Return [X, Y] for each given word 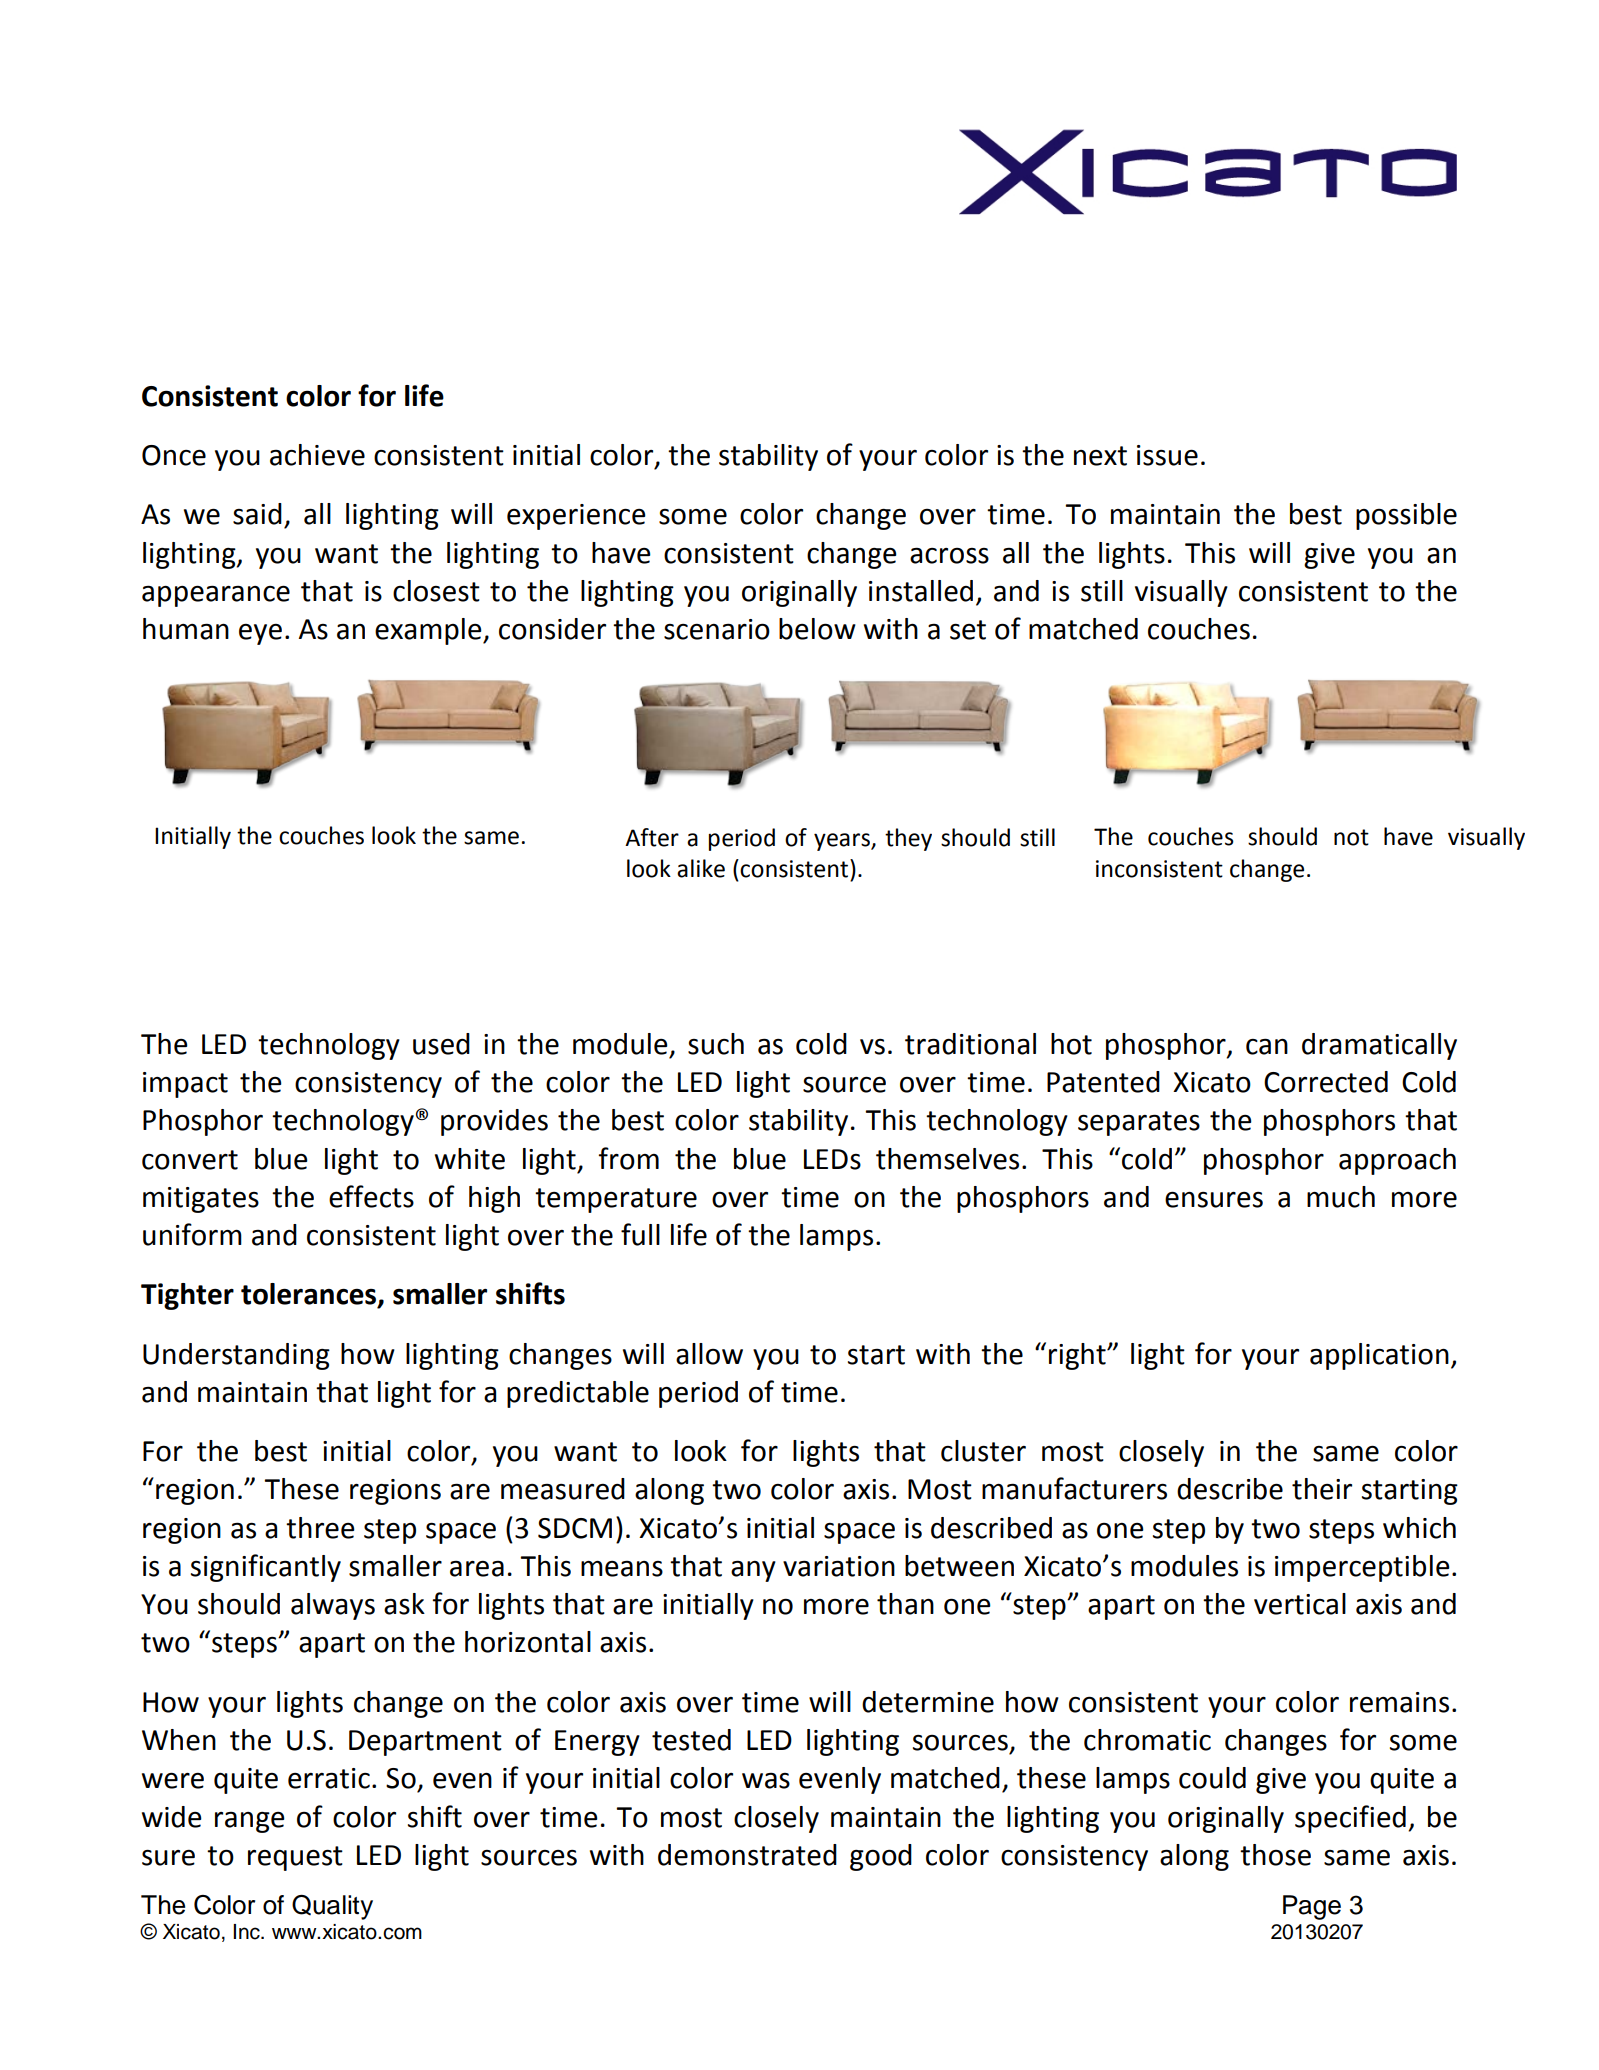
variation [839, 1566]
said [257, 514]
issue [1167, 455]
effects [371, 1196]
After [652, 837]
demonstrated [747, 1855]
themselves [947, 1159]
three [320, 1528]
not [1351, 837]
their [1322, 1489]
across [949, 555]
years [843, 842]
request [295, 1858]
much [1341, 1197]
